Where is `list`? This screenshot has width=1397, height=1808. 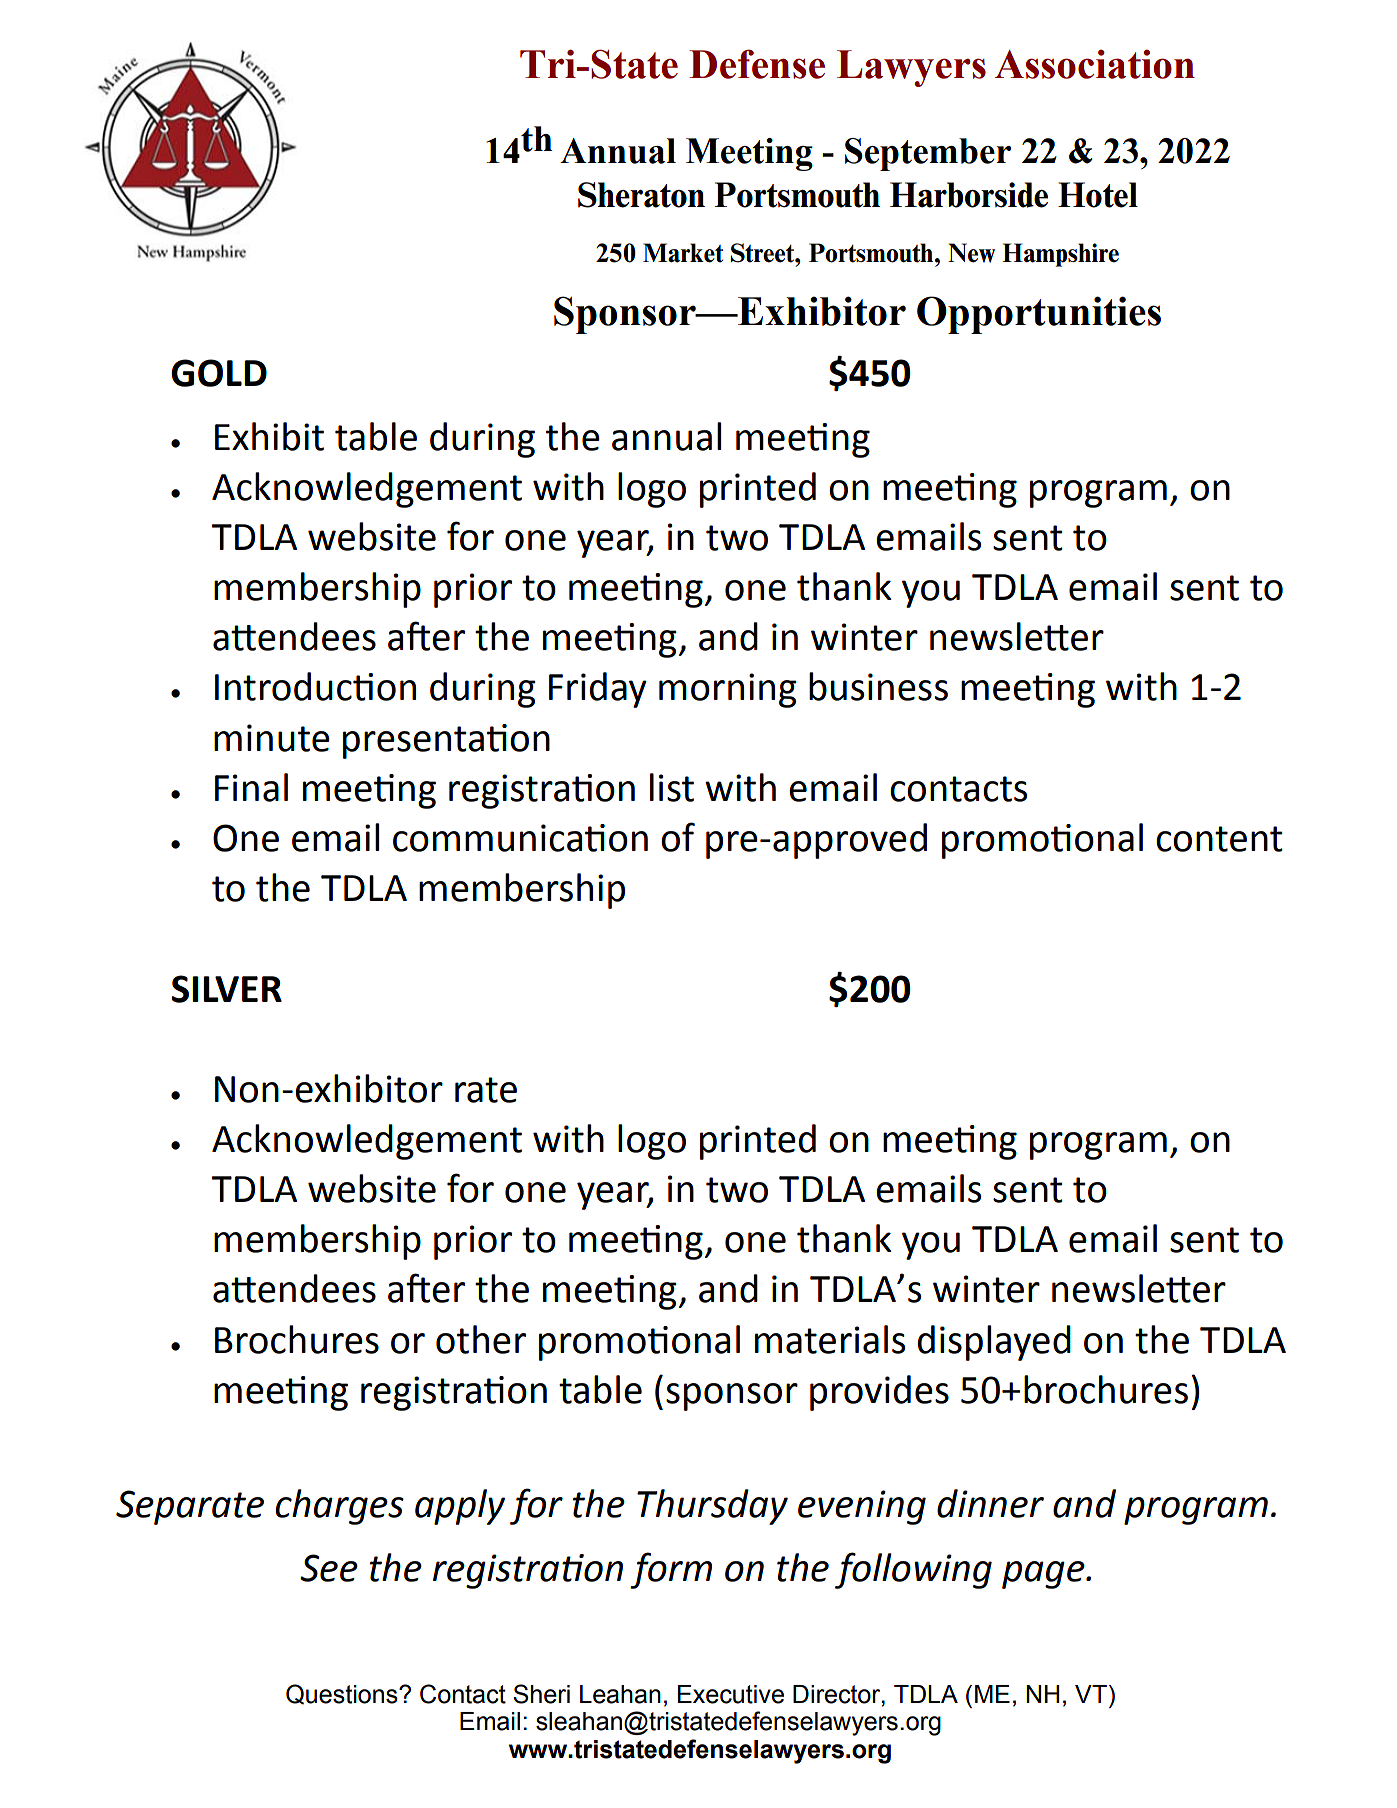
list is located at coordinates (672, 787).
